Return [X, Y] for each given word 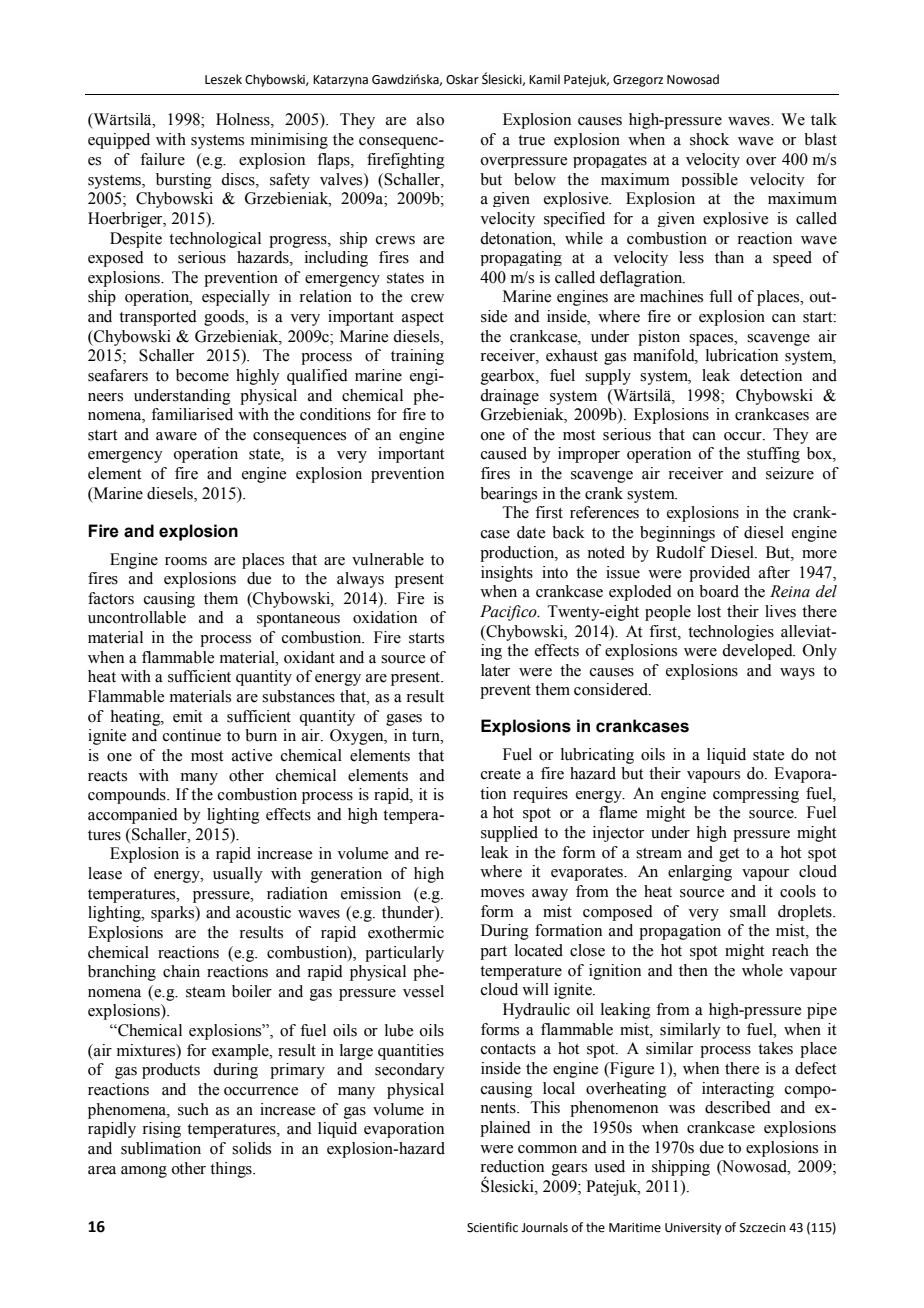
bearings [508, 495]
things [232, 1170]
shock [709, 139]
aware [176, 436]
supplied [509, 834]
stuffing [773, 455]
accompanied [133, 816]
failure [162, 159]
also [430, 119]
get [729, 855]
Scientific [492, 1227]
